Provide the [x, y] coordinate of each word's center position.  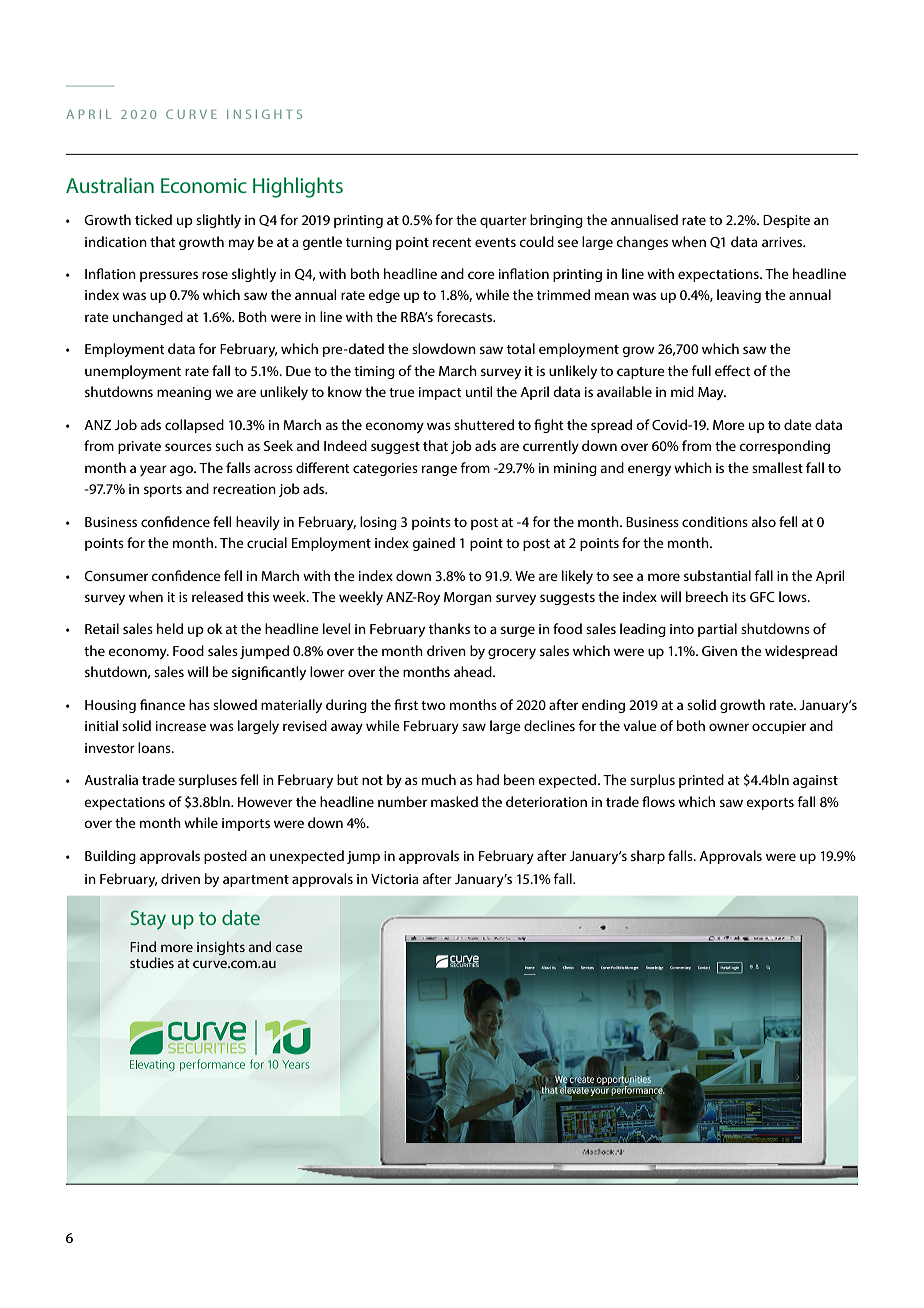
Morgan [468, 598]
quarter [503, 222]
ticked [153, 219]
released [217, 596]
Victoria [395, 879]
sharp [648, 857]
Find [143, 946]
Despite [786, 221]
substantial [717, 575]
